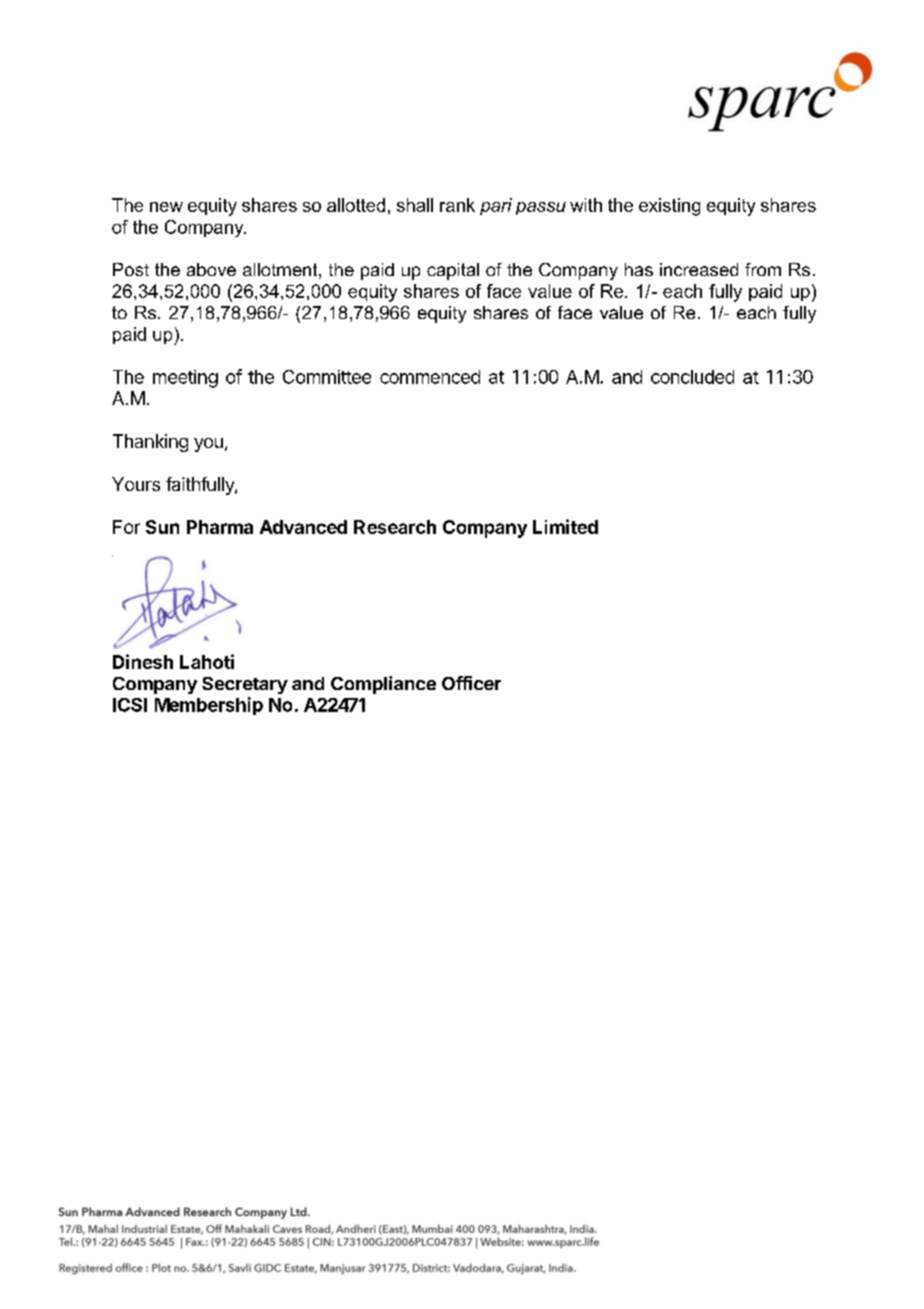 The image size is (924, 1309). I want to click on commenced, so click(430, 377).
